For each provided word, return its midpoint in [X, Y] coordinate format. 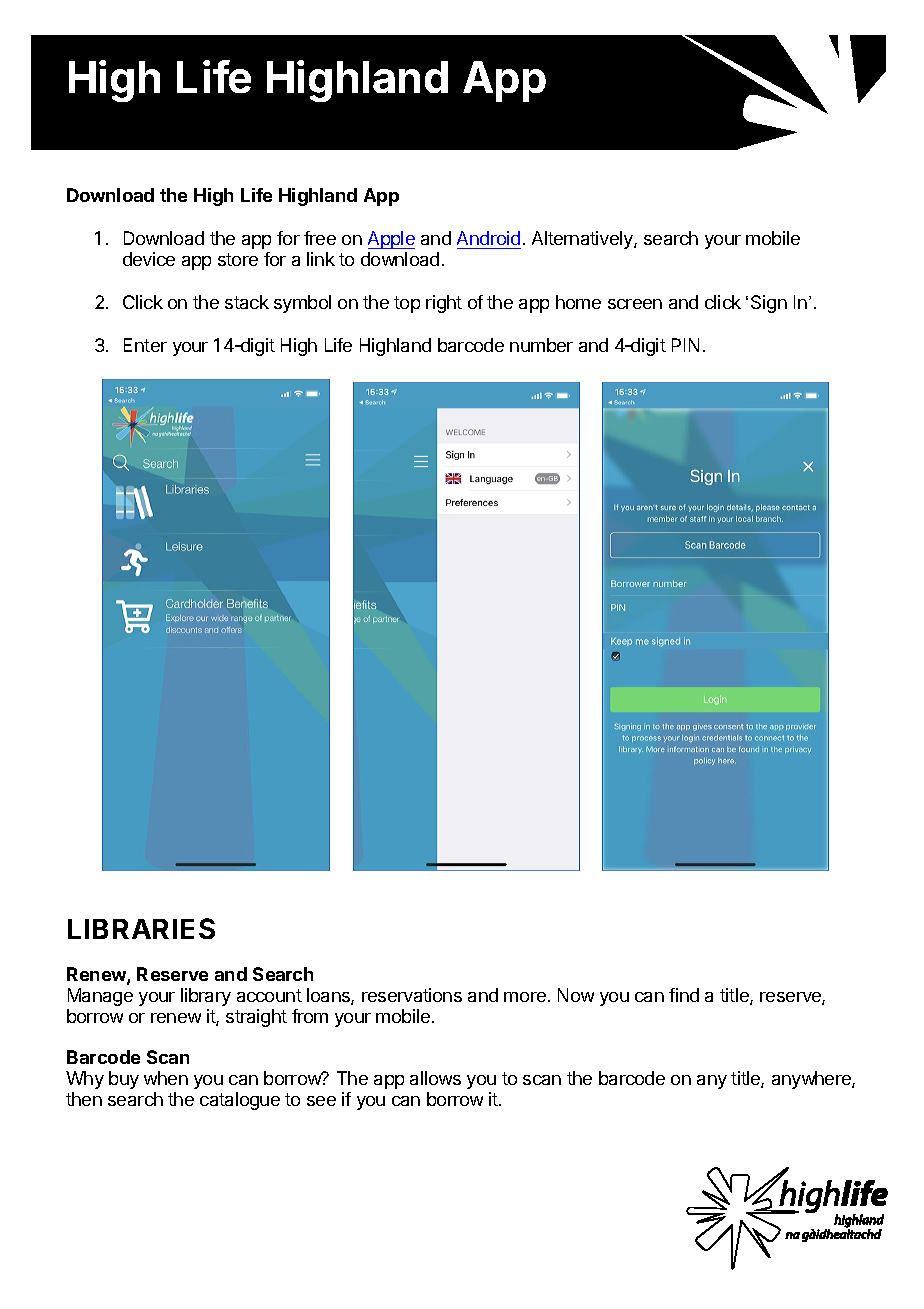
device [149, 259]
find [684, 995]
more [525, 997]
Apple [391, 240]
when [166, 1078]
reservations [412, 995]
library [206, 997]
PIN [685, 345]
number [541, 345]
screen [635, 304]
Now [576, 995]
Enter [145, 345]
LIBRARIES [141, 928]
